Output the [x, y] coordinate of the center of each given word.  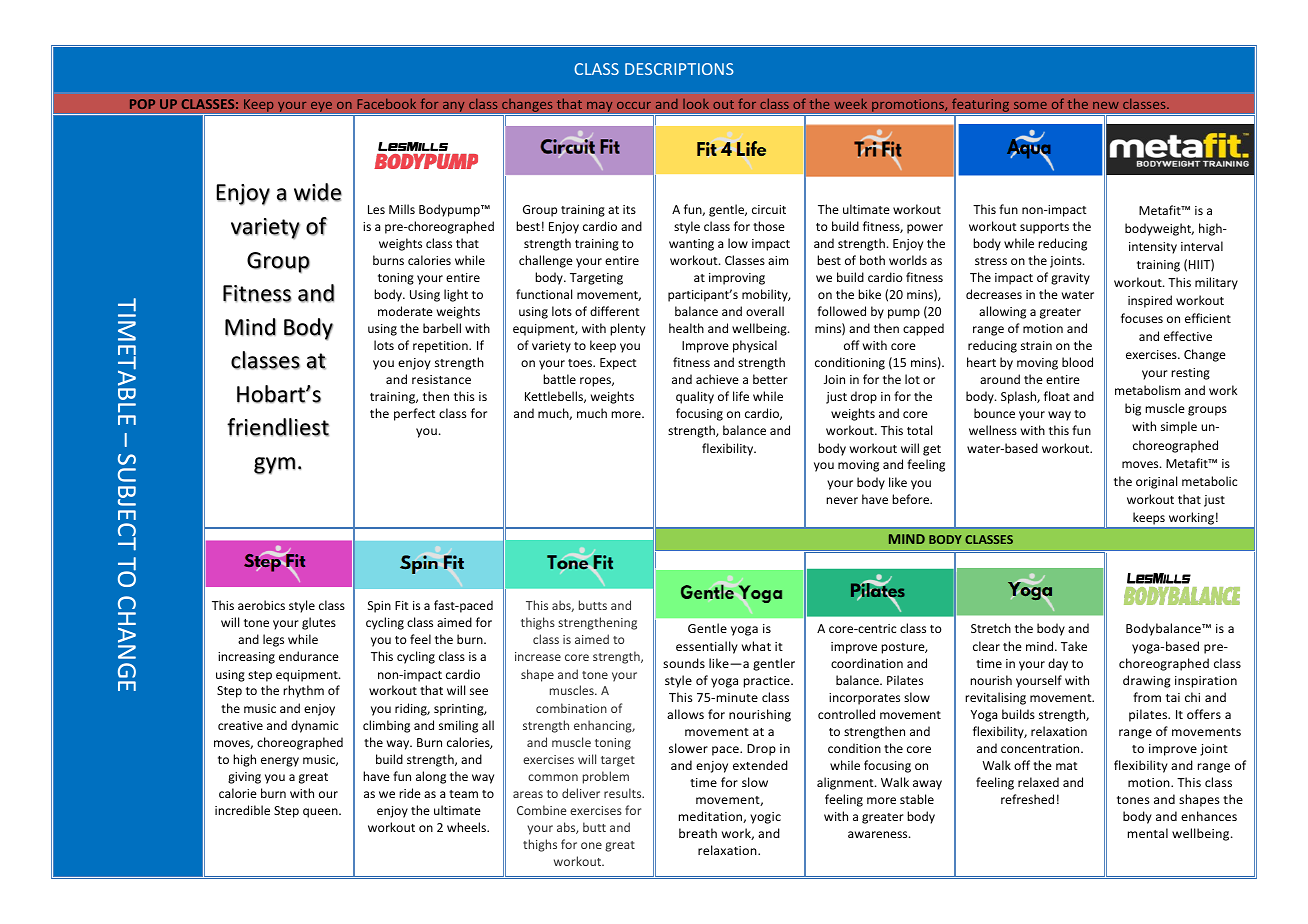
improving [737, 279]
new [1106, 105]
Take [1074, 646]
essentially [707, 647]
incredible [242, 810]
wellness [993, 430]
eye [321, 107]
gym [274, 466]
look [696, 104]
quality [695, 397]
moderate [405, 311]
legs [273, 640]
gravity [1070, 279]
